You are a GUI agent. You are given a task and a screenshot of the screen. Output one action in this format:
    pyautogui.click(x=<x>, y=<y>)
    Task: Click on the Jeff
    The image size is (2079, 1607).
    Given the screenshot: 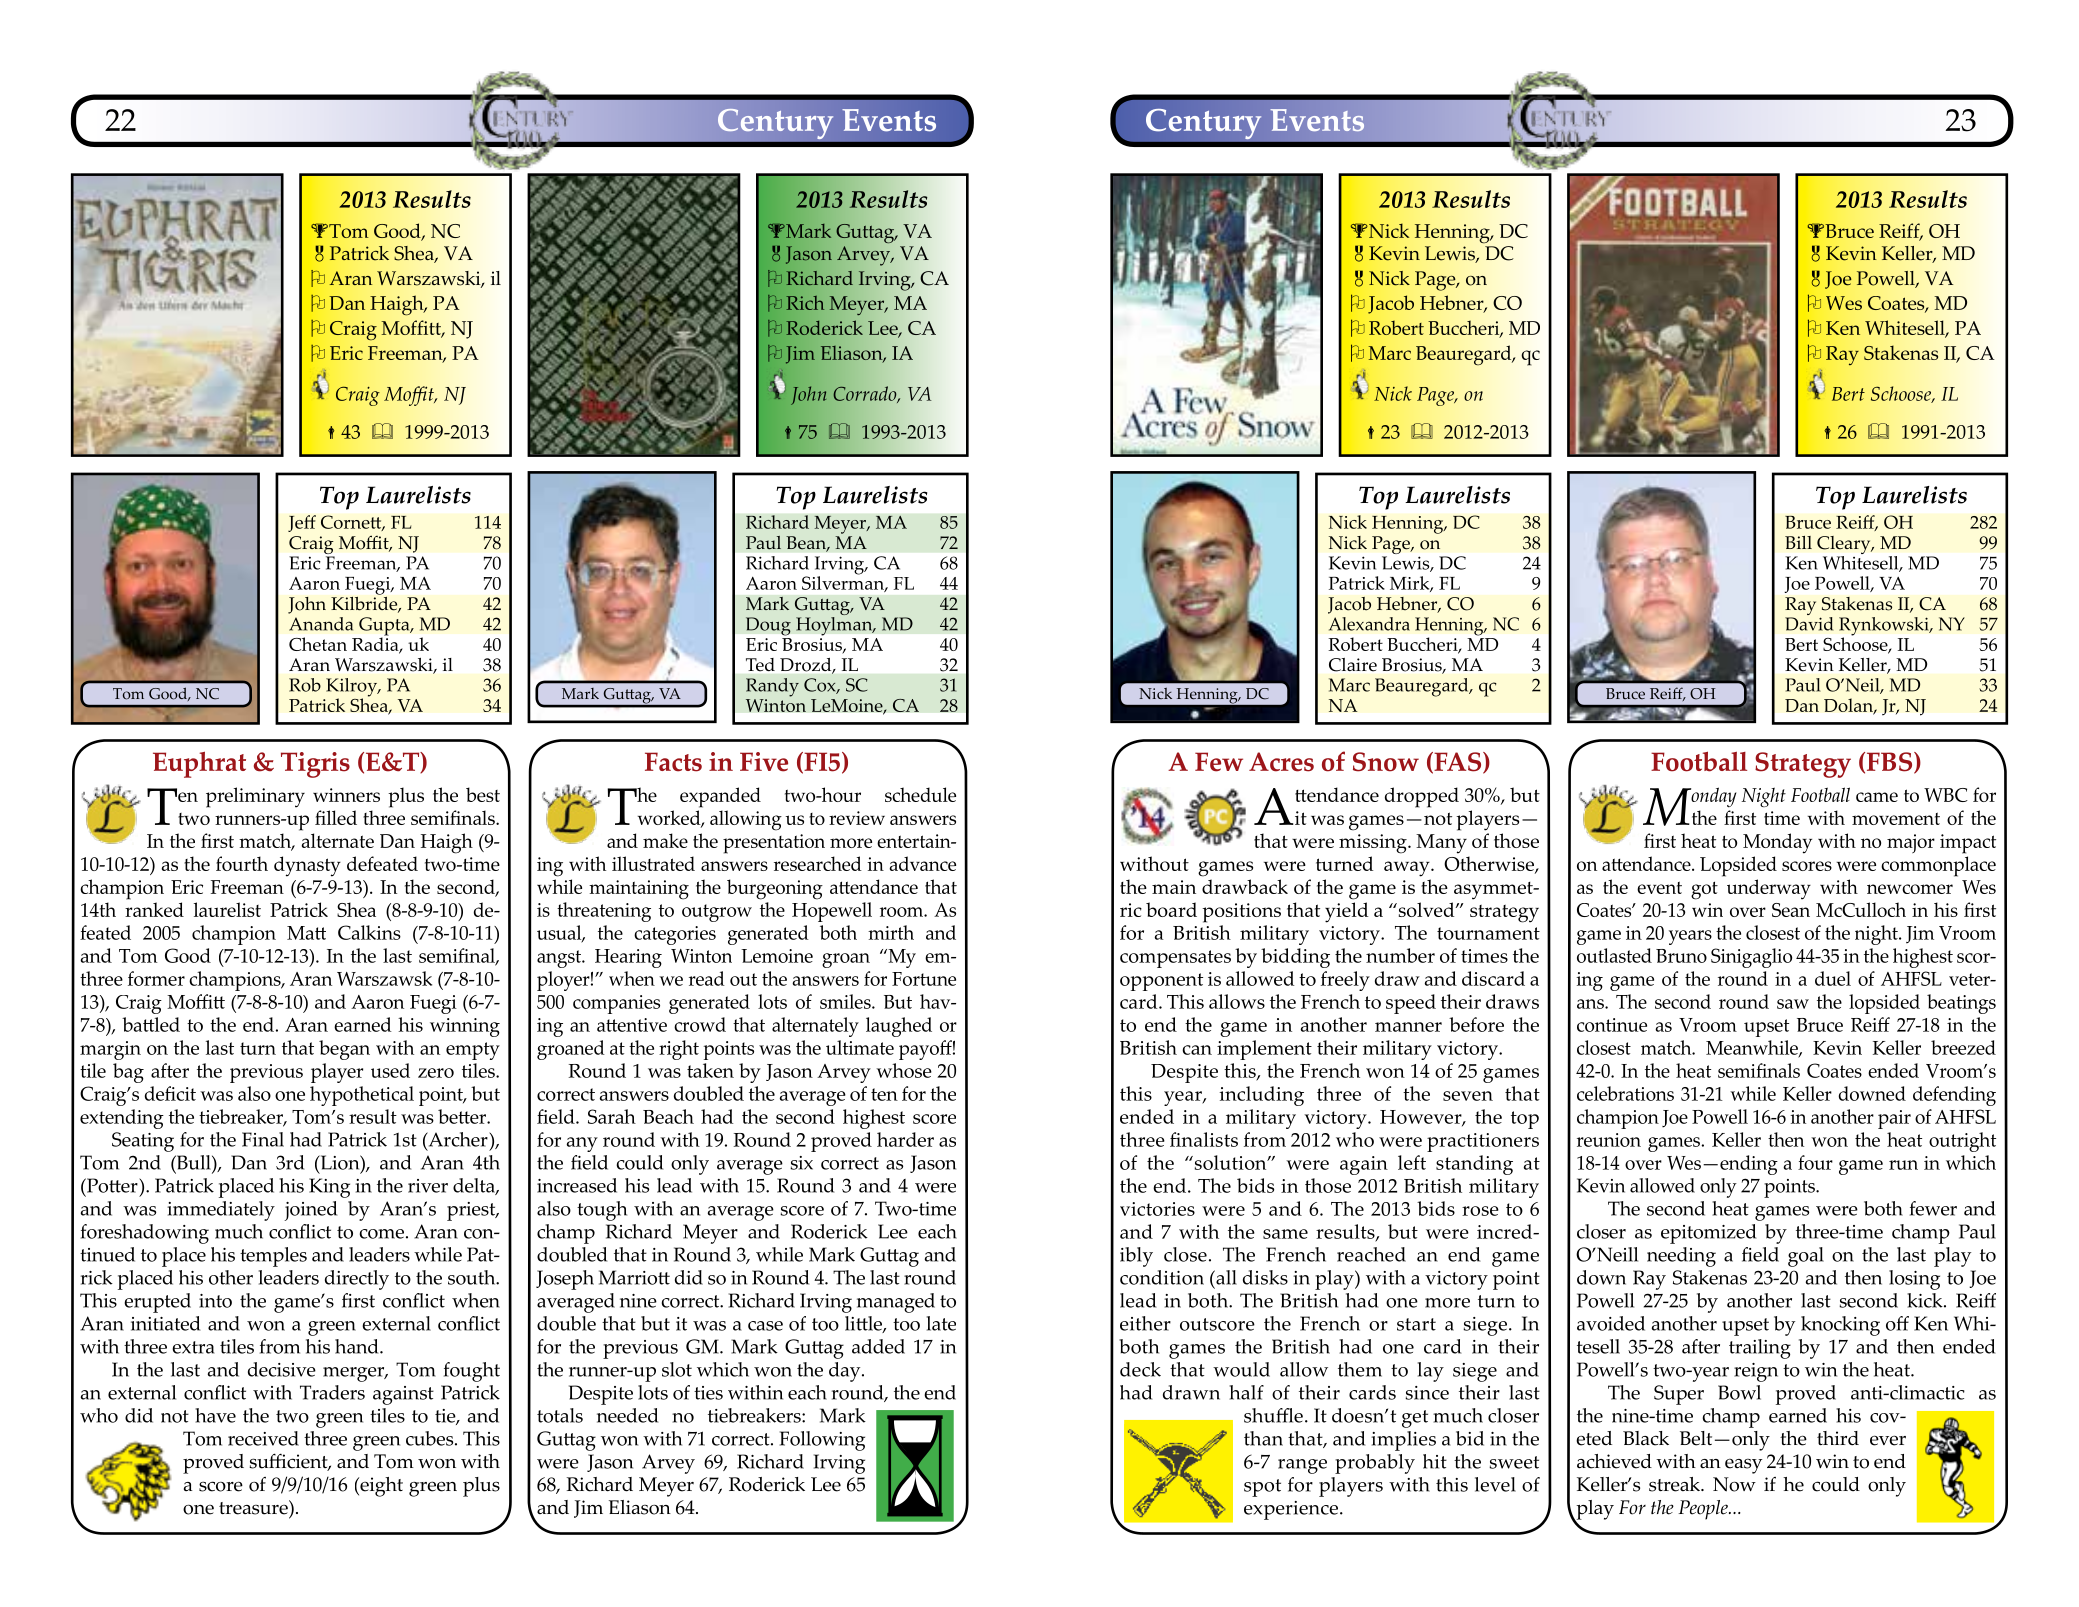 What is the action you would take?
    pyautogui.click(x=302, y=523)
